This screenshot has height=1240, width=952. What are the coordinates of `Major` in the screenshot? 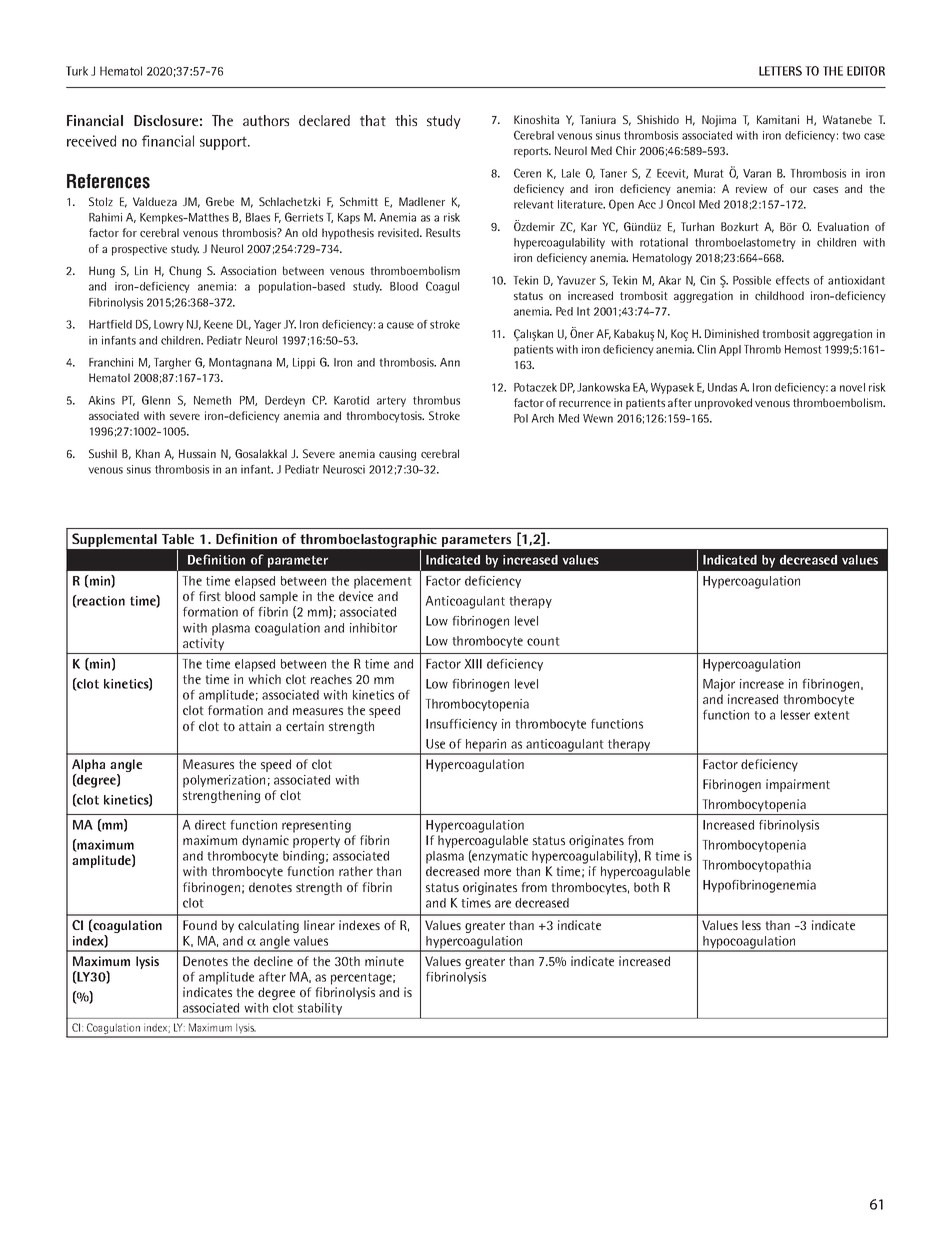 It's located at (719, 685).
